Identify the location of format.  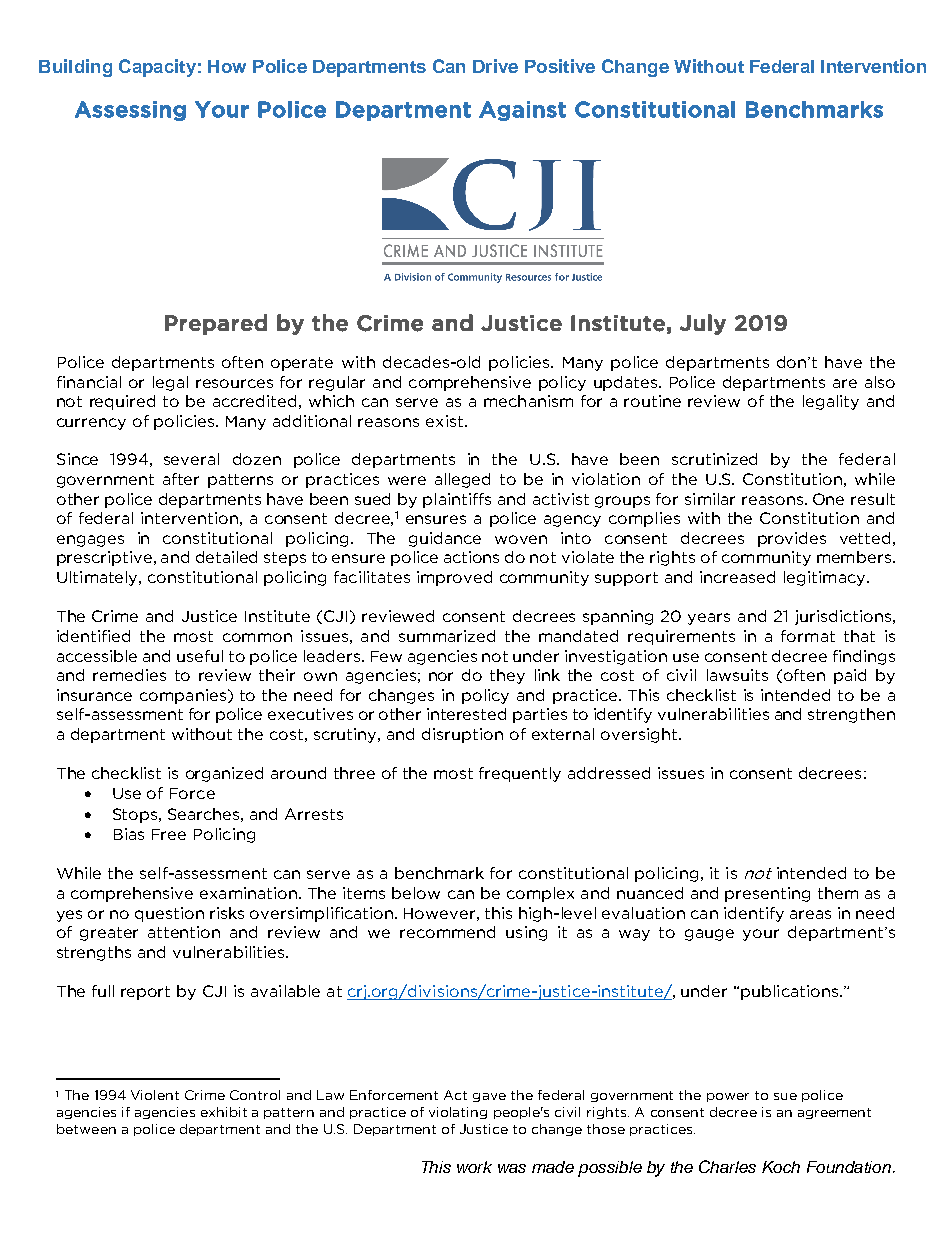
(808, 636).
